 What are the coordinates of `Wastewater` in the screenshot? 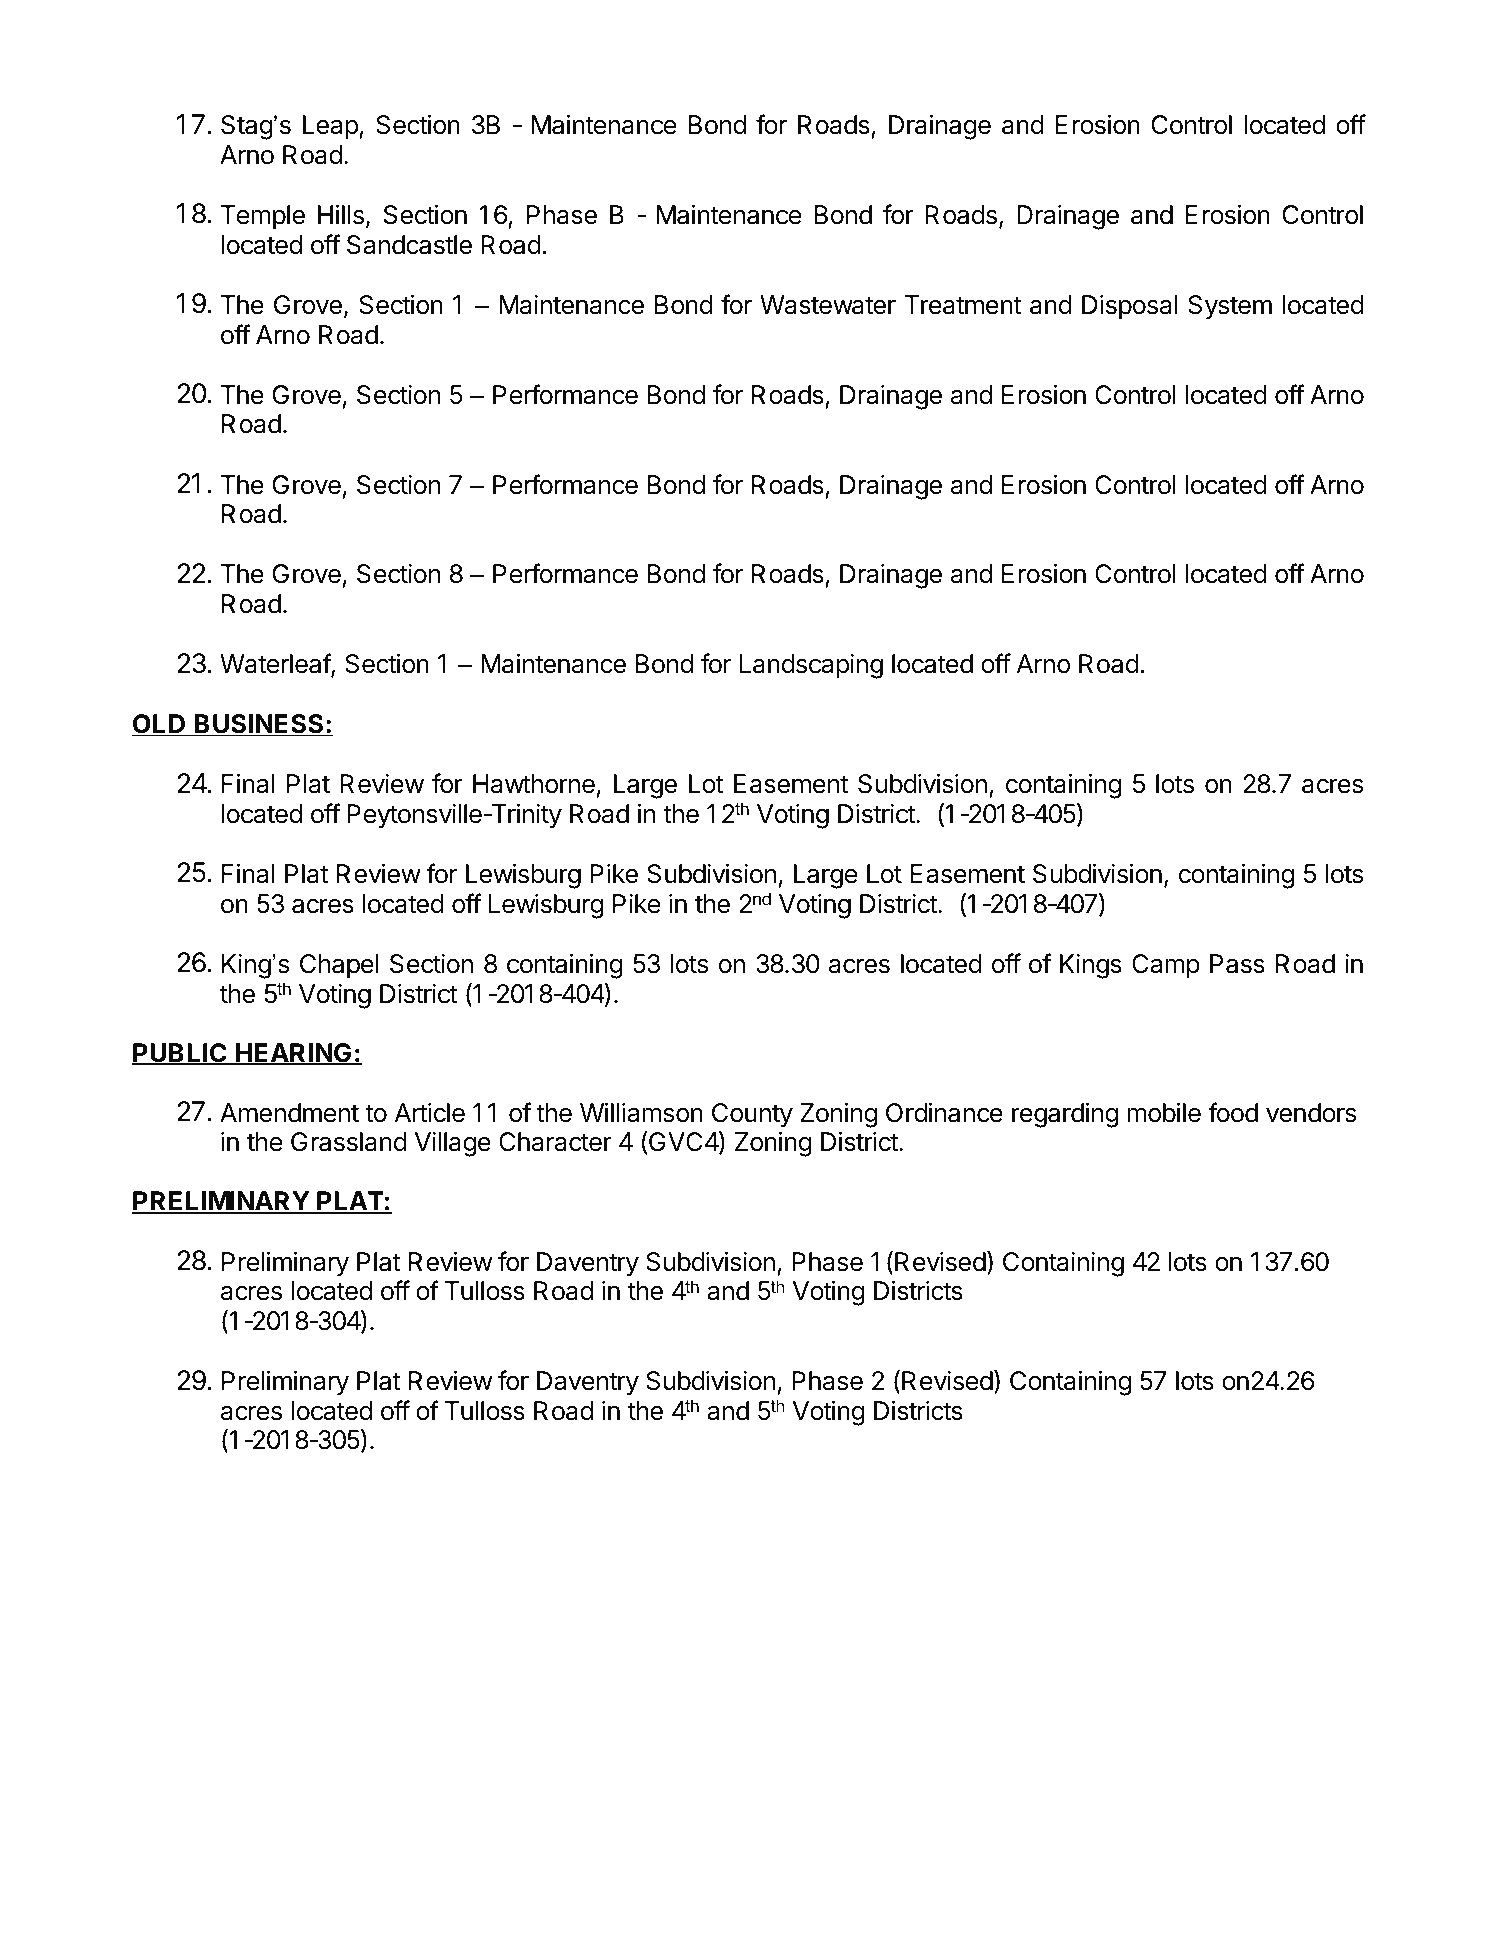 It's located at (828, 305).
